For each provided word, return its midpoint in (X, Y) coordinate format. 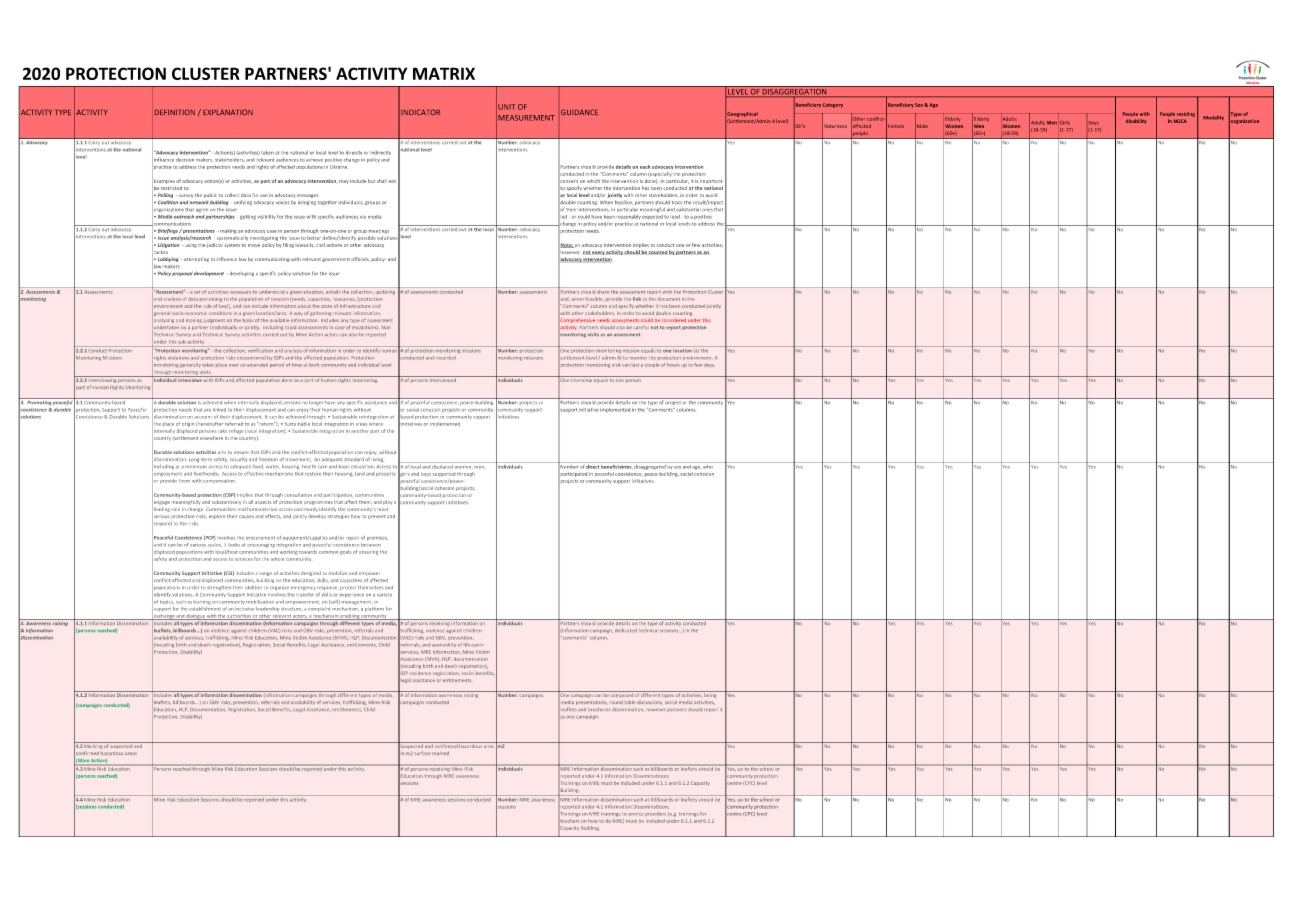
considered (674, 320)
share (603, 290)
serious (161, 516)
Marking (93, 745)
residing (1186, 114)
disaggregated (650, 466)
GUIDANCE (579, 112)
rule (208, 306)
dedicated (626, 630)
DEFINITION (175, 112)
